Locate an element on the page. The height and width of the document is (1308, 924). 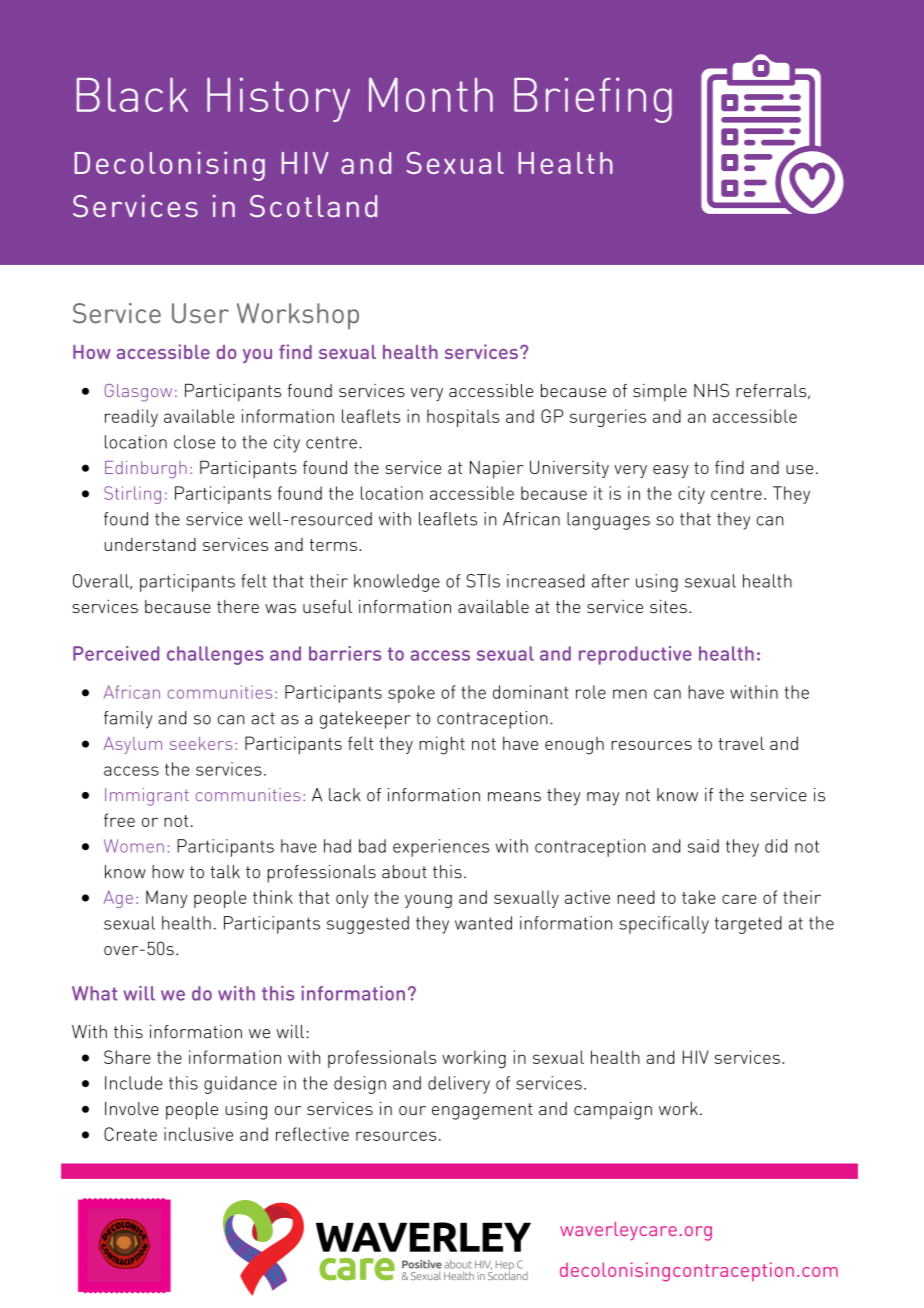
there is located at coordinates (238, 606).
